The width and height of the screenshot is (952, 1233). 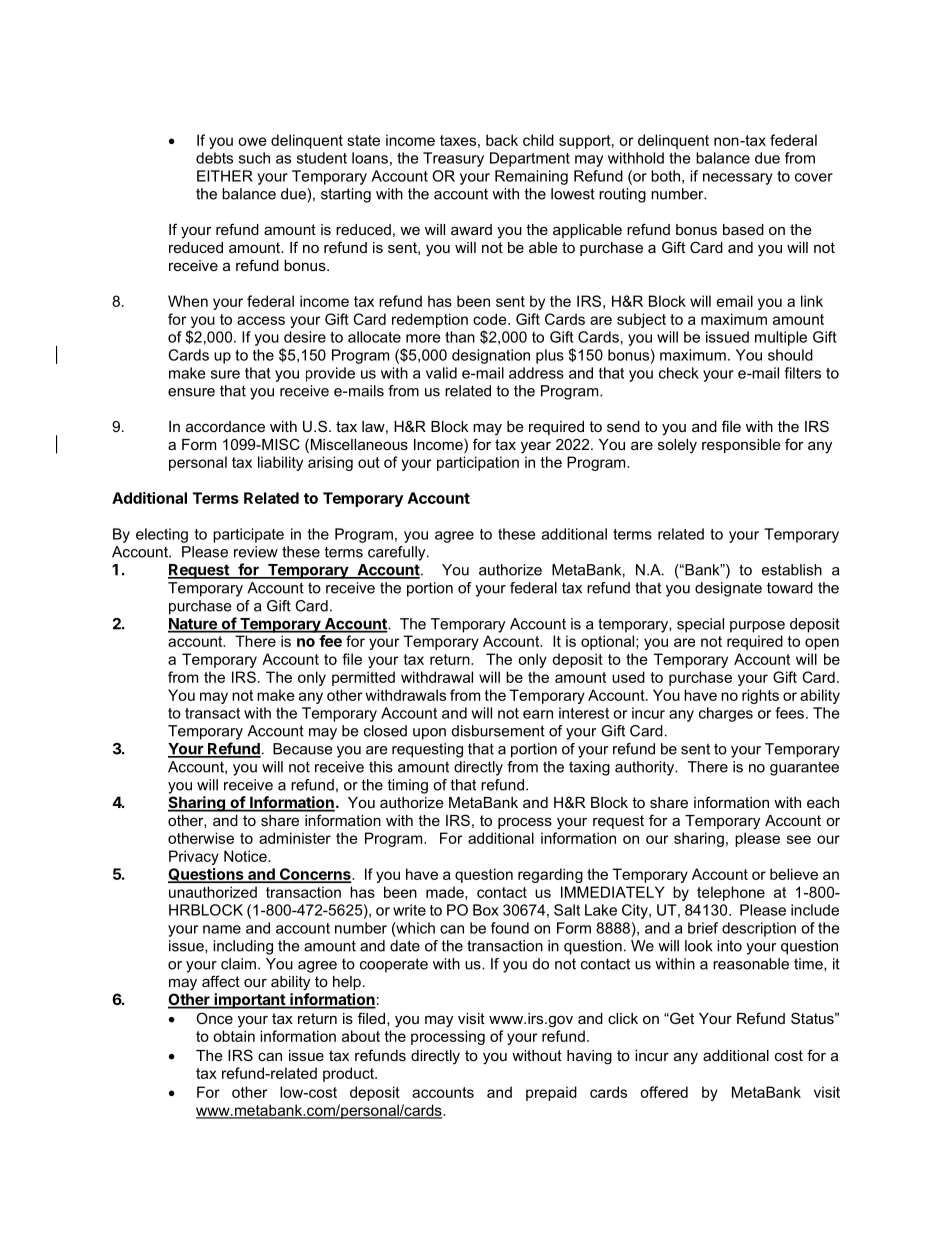 I want to click on Department, so click(x=530, y=159).
